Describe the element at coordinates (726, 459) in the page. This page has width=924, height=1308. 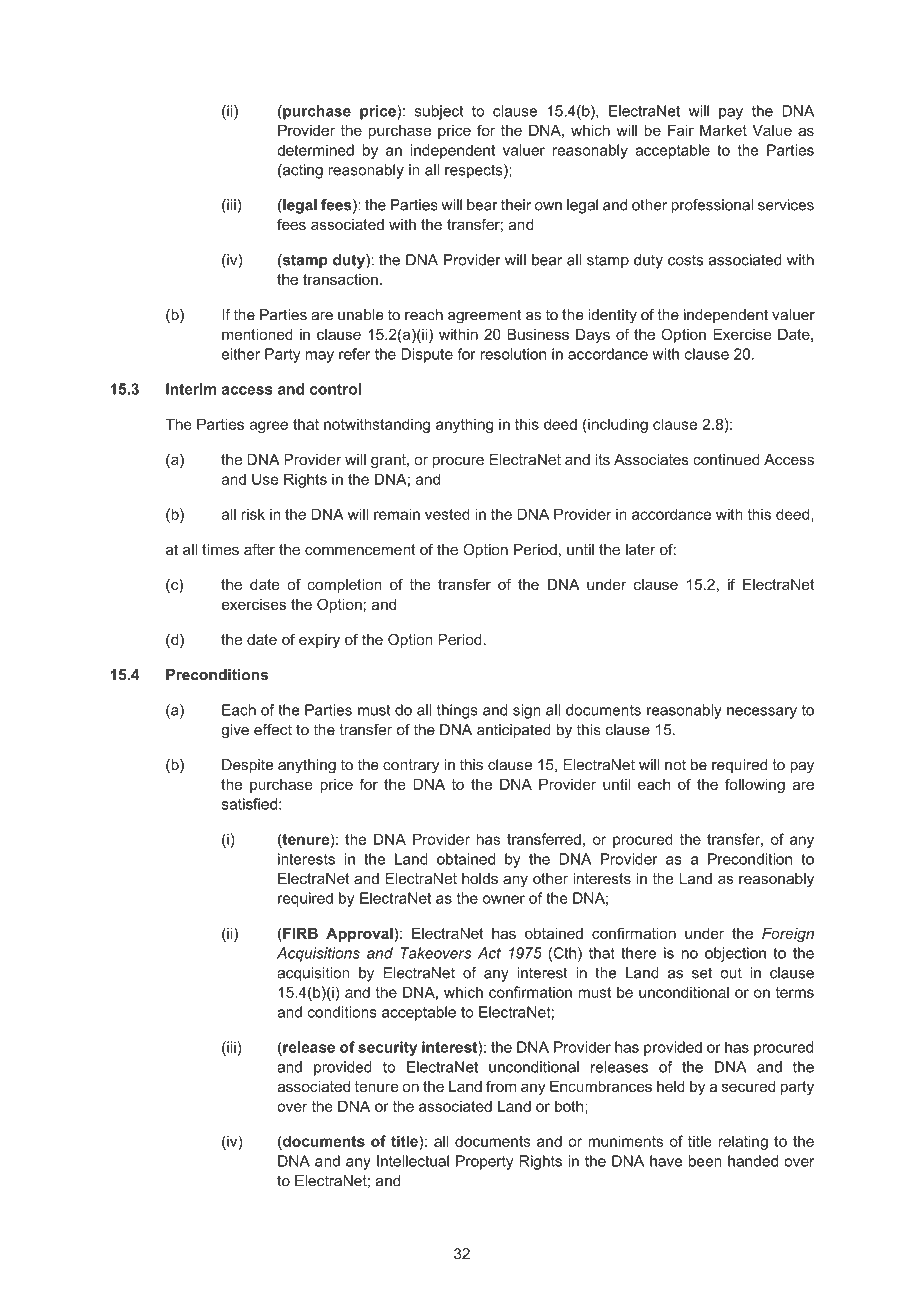
I see `continued` at that location.
